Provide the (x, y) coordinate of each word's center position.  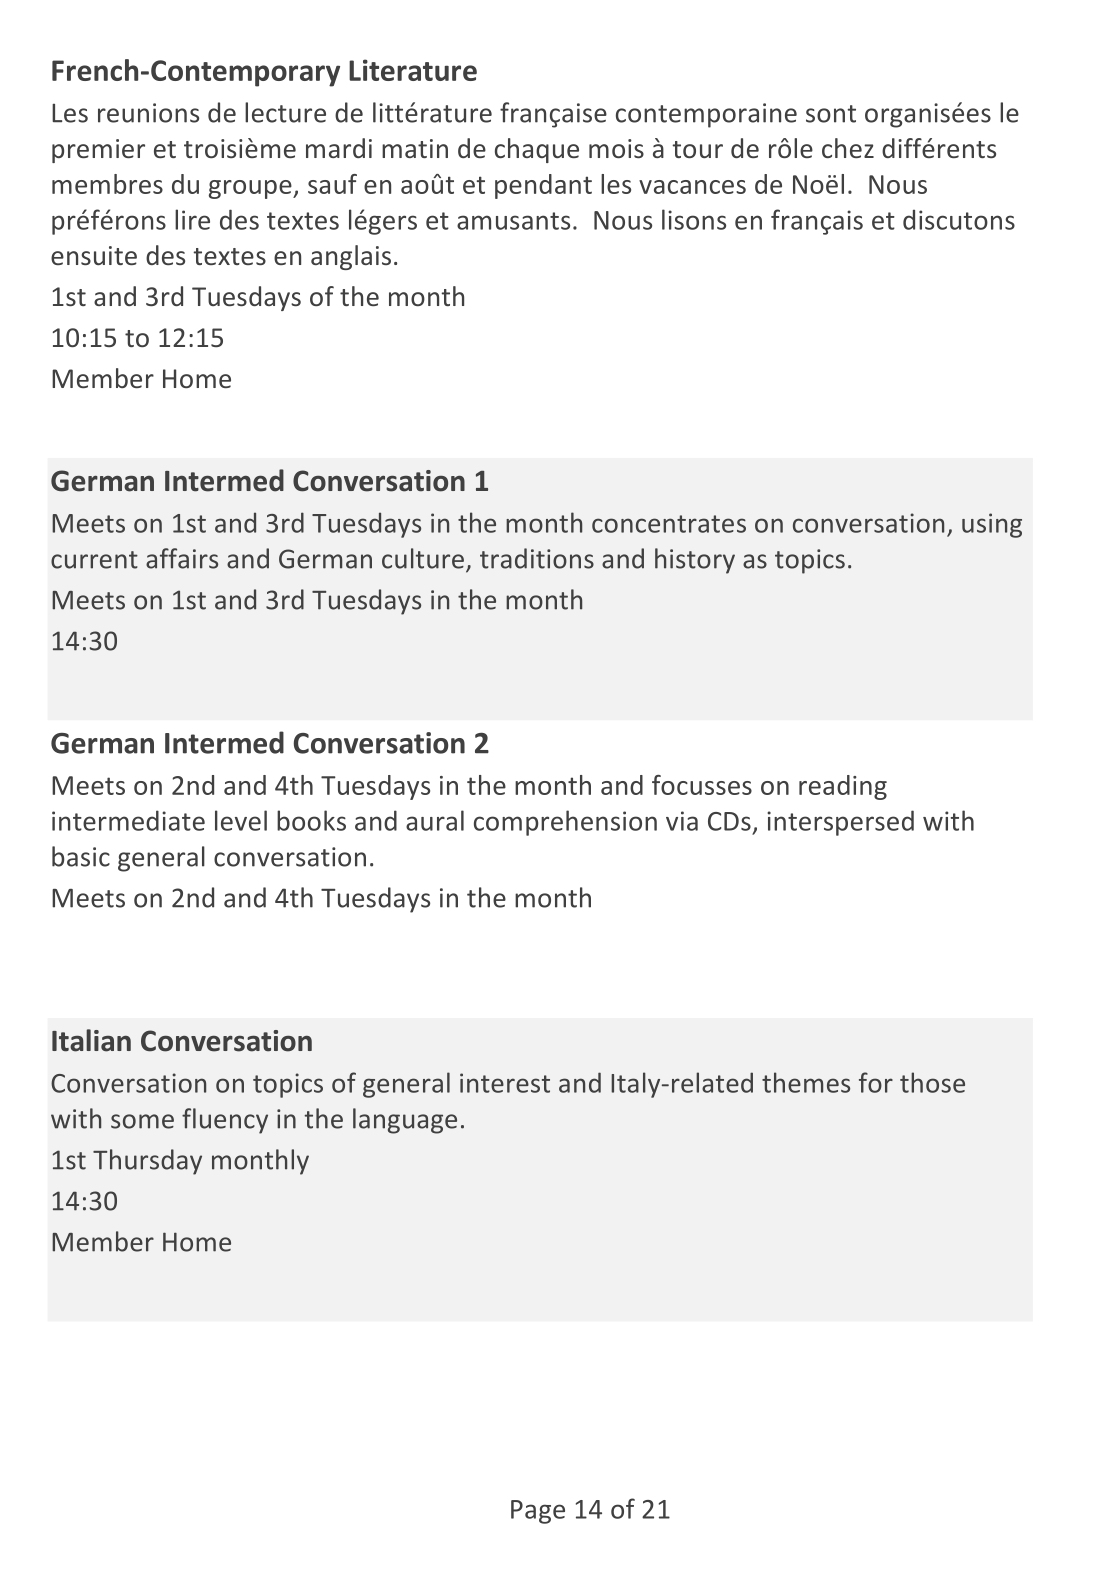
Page (538, 1512)
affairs (182, 558)
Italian (91, 1040)
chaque (537, 150)
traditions (537, 558)
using (992, 525)
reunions (148, 113)
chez (848, 148)
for (876, 1082)
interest (505, 1083)
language (405, 1121)
